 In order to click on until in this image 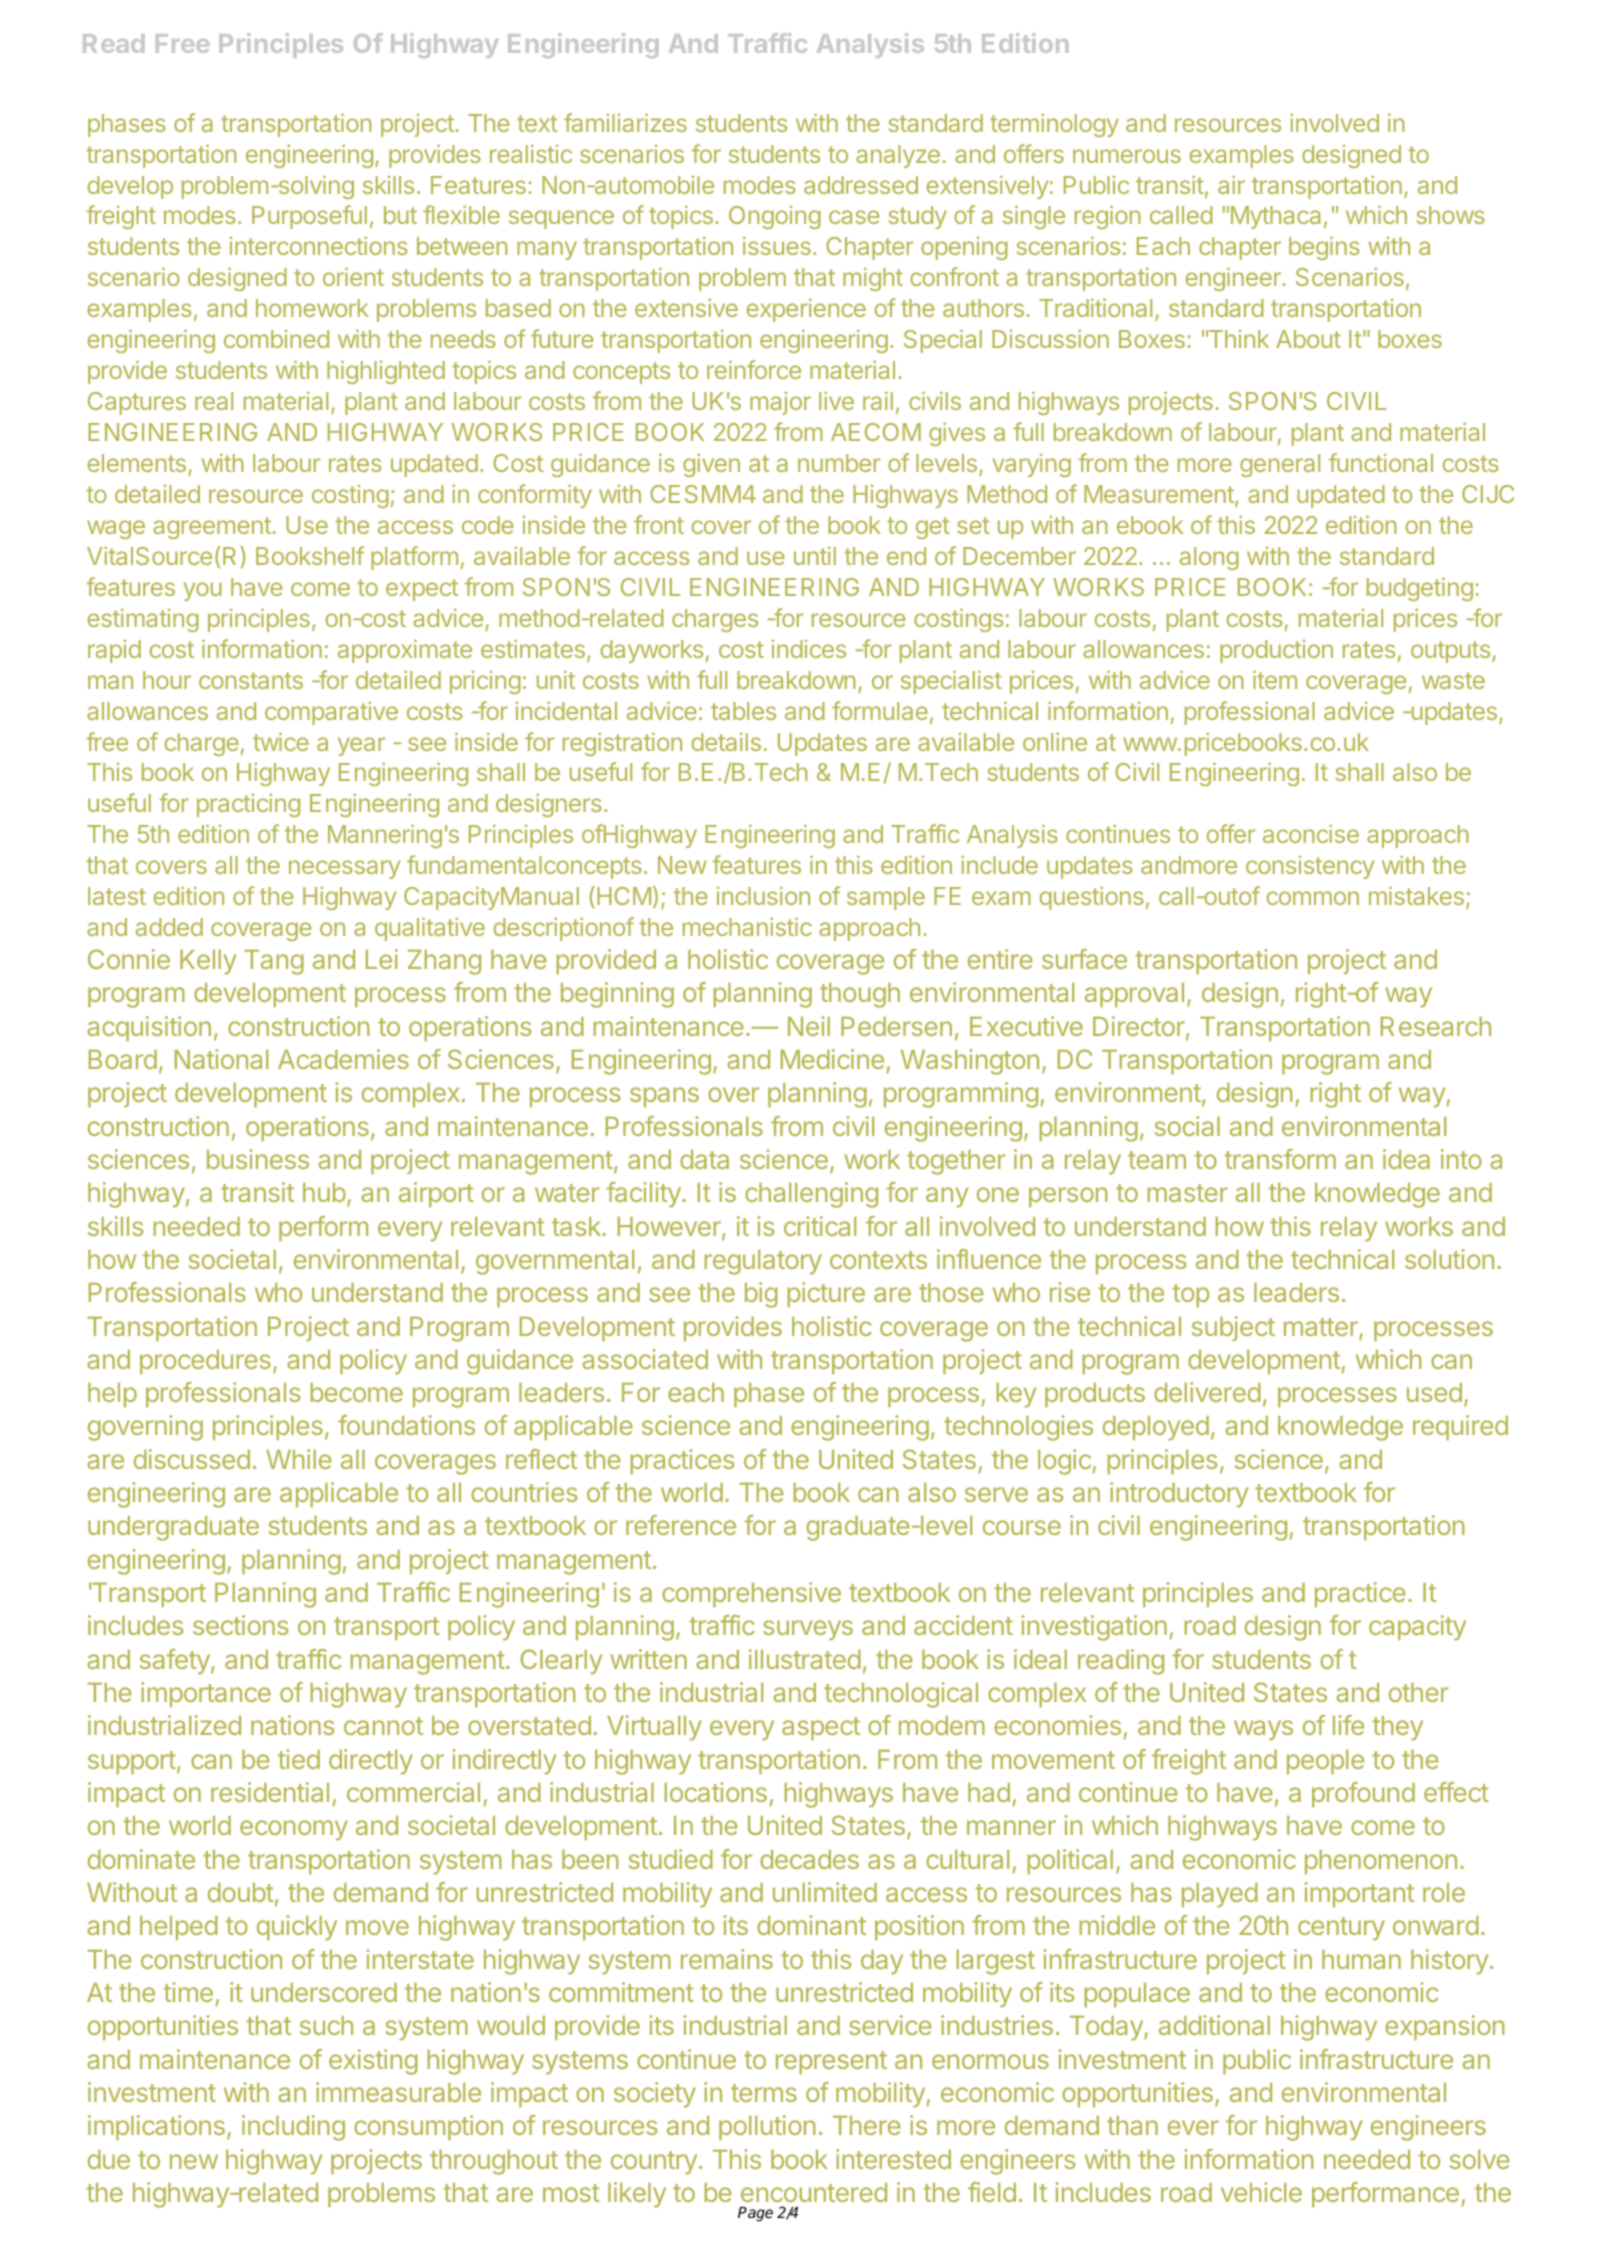, I will do `click(815, 555)`.
